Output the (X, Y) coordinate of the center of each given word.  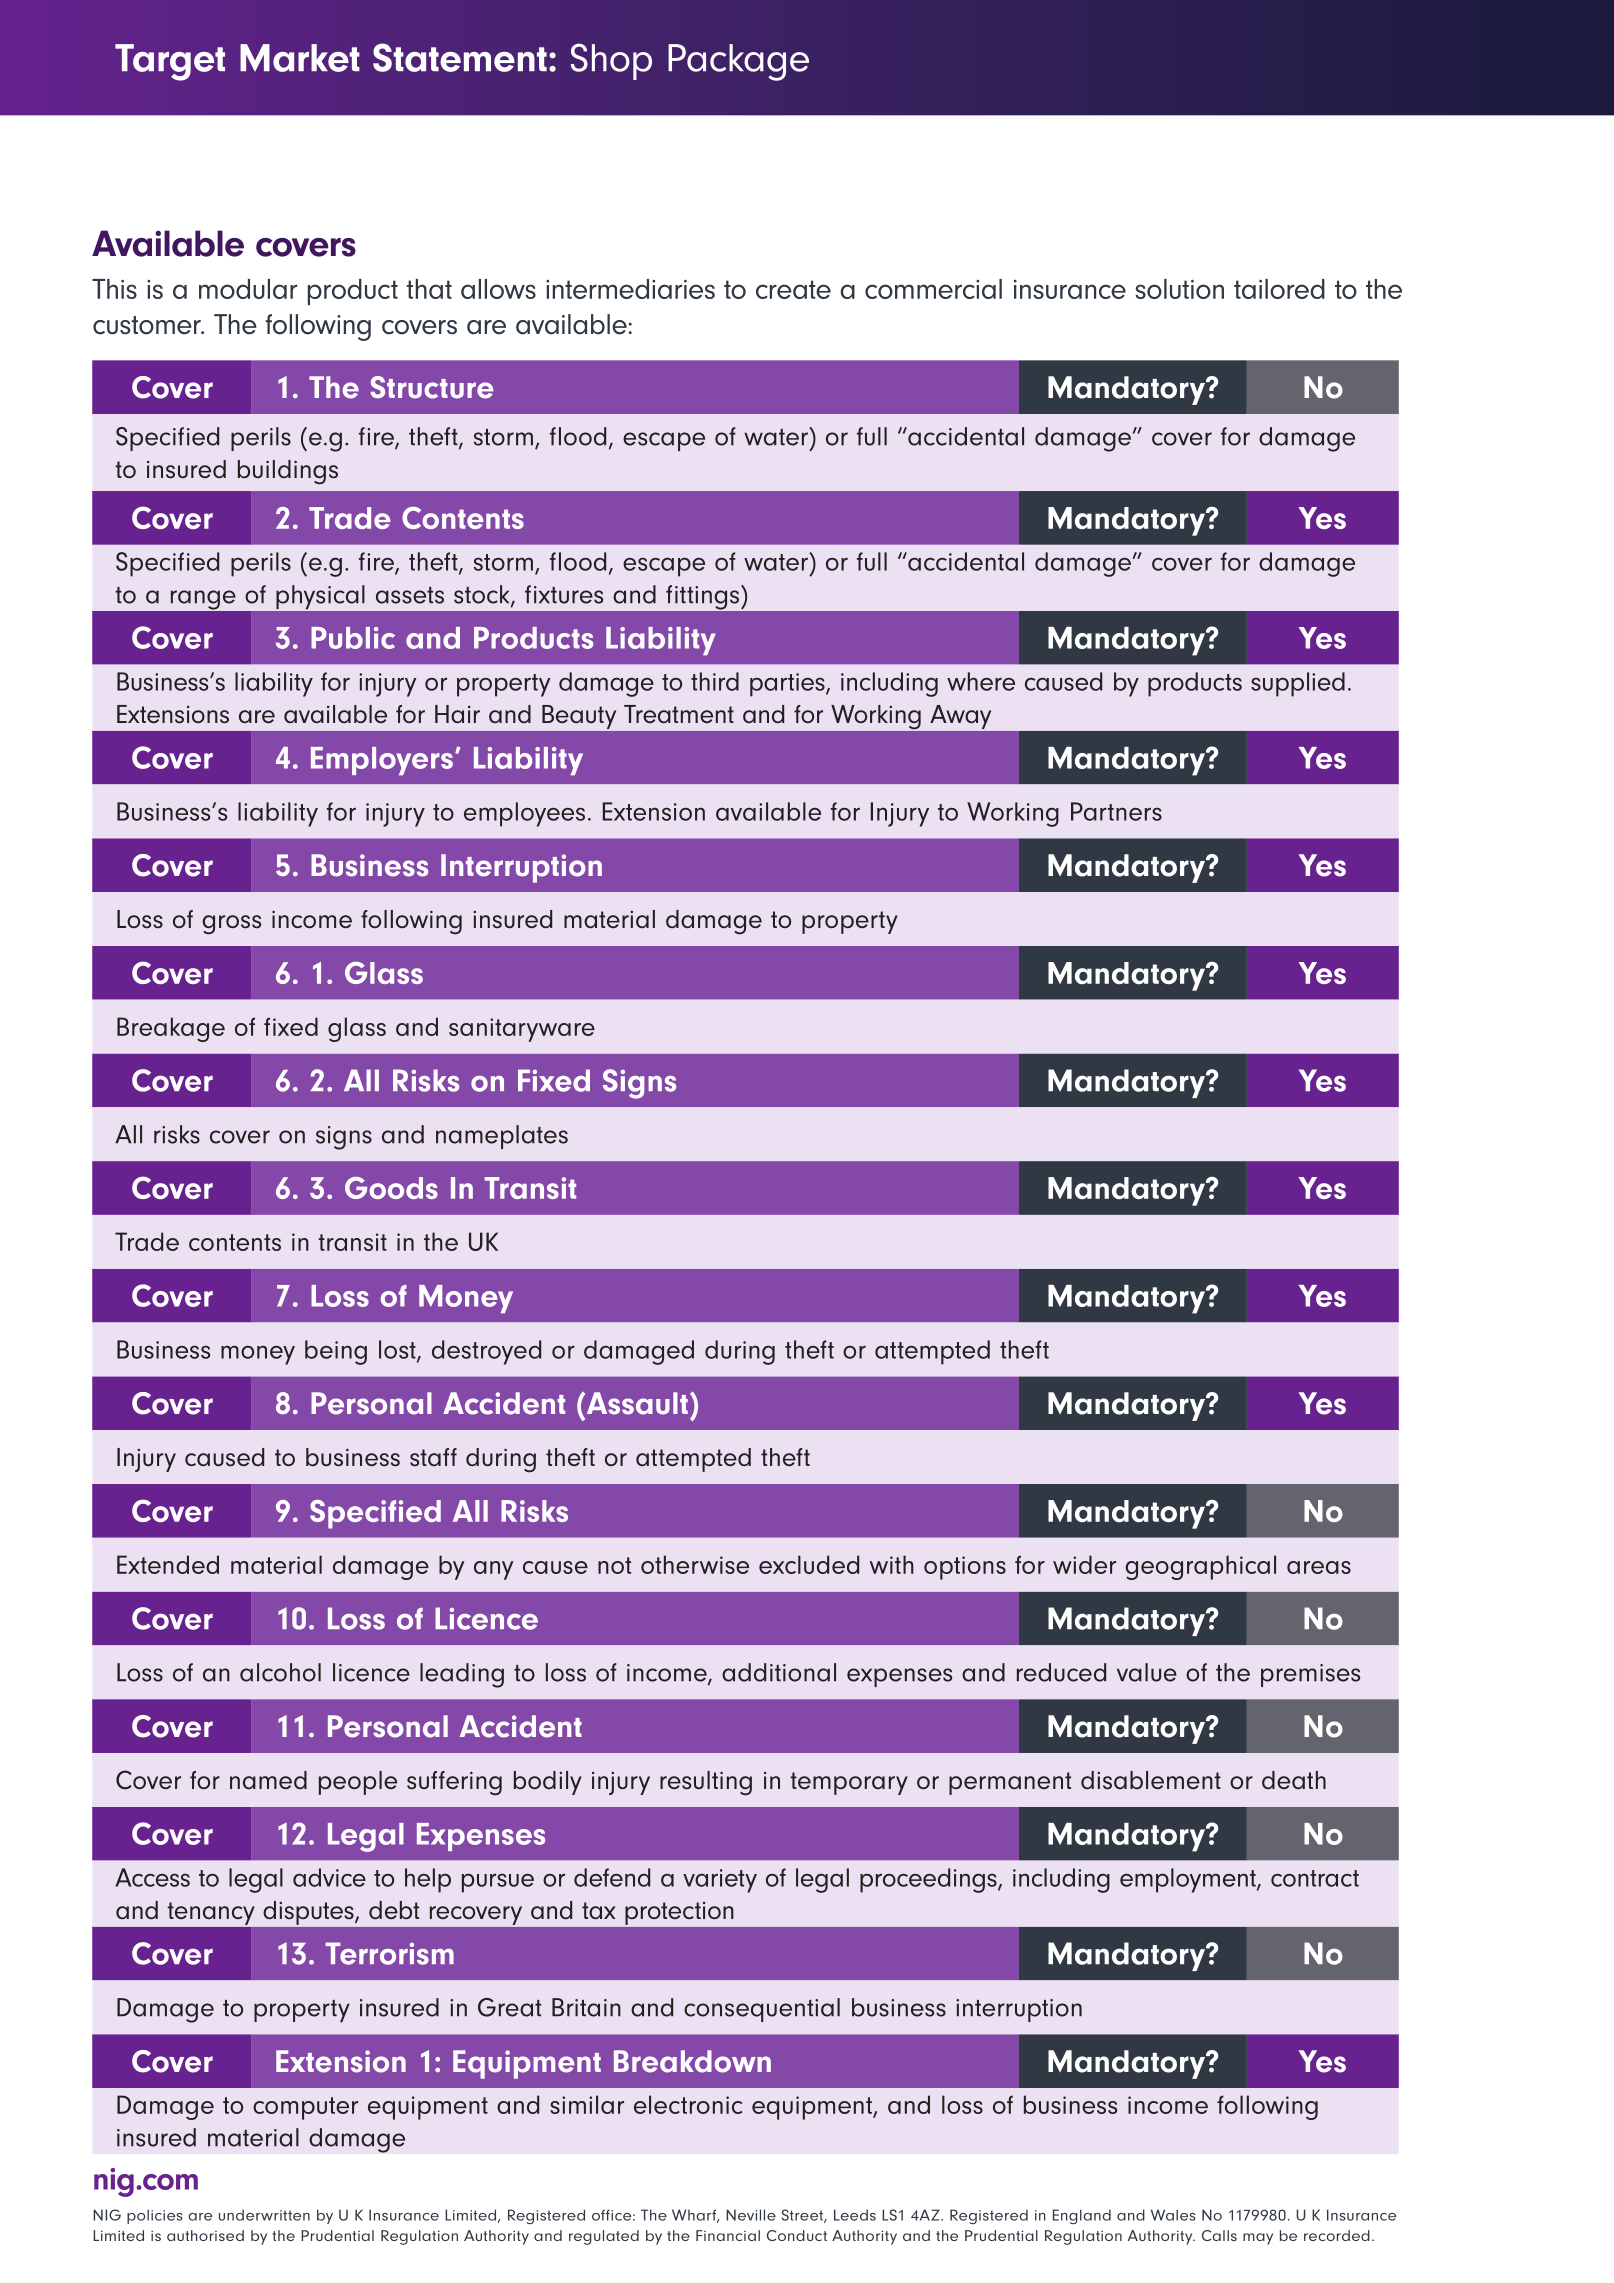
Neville (751, 2215)
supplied (1298, 684)
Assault (636, 1403)
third (715, 681)
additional (779, 1672)
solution (1179, 289)
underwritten (264, 2215)
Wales (1173, 2215)
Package (738, 62)
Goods (391, 1188)
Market (300, 58)
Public (353, 638)
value (1147, 1672)
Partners (1116, 811)
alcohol (280, 1672)
